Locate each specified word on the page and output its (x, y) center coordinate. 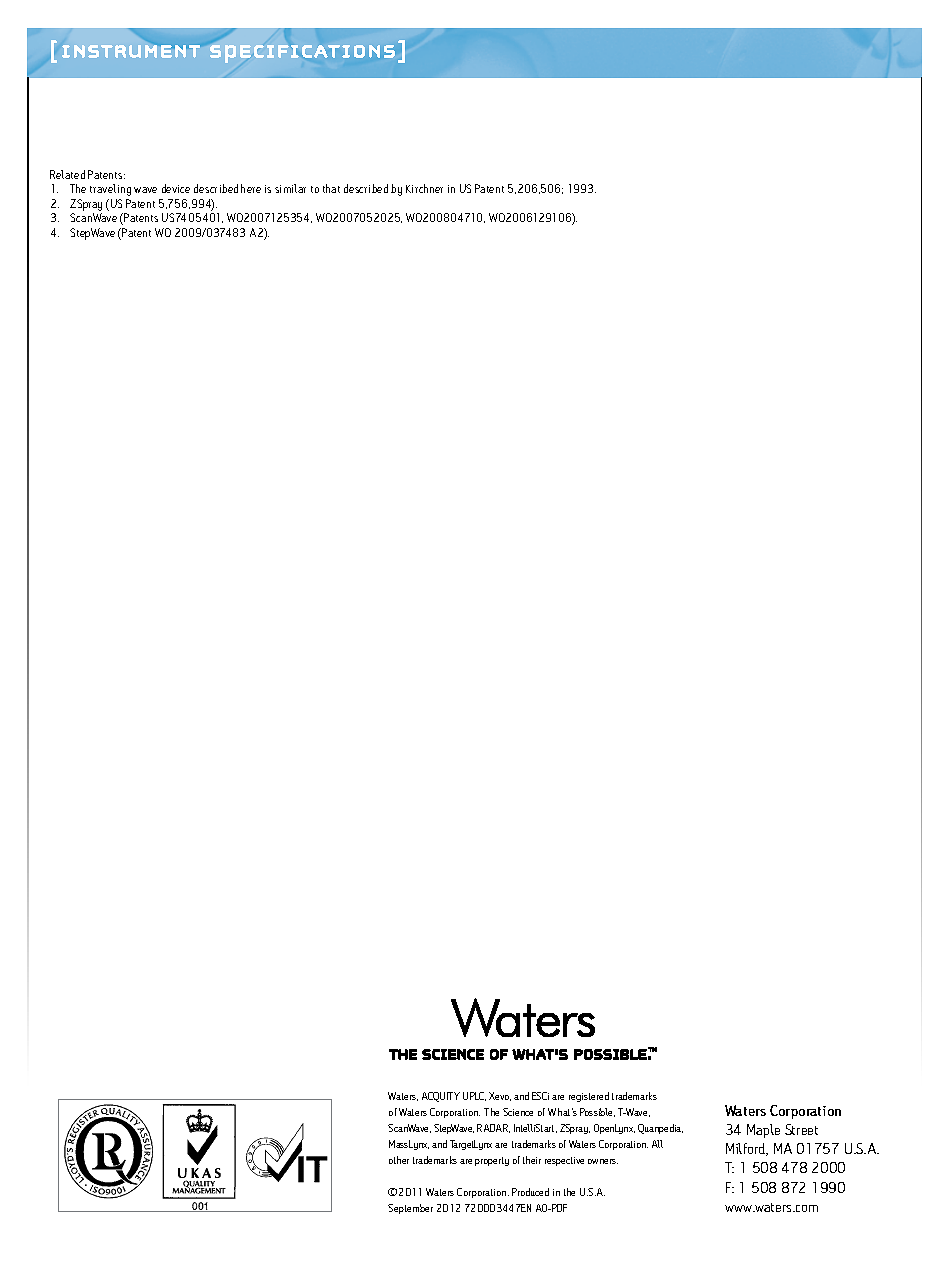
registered (589, 1097)
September (410, 1209)
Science (518, 1112)
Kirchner (424, 188)
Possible (597, 1112)
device (176, 188)
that (331, 188)
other (399, 1160)
